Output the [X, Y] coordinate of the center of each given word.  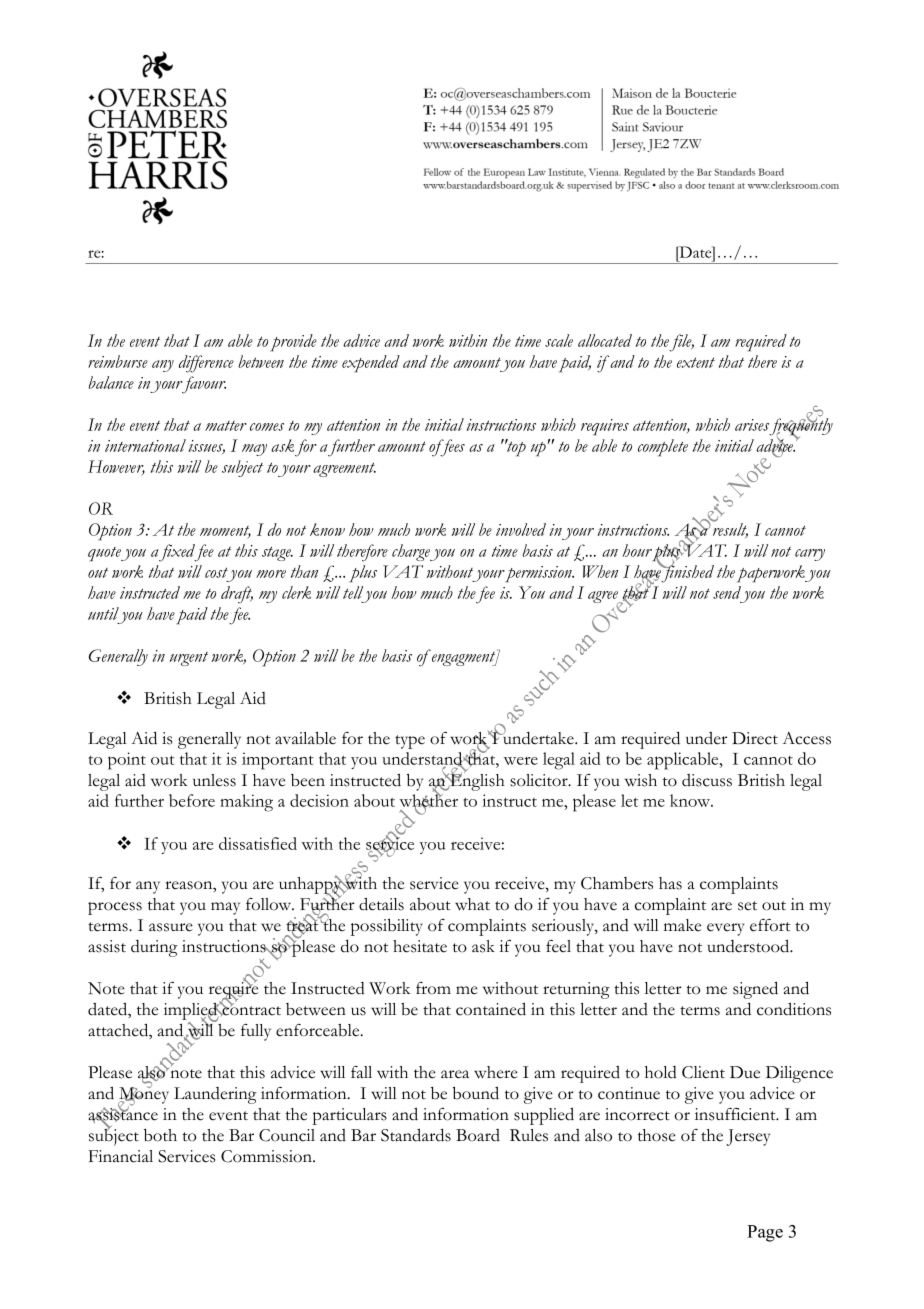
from [433, 988]
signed [755, 990]
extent [696, 362]
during [154, 948]
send [727, 592]
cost [216, 572]
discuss [707, 780]
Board [478, 1135]
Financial [120, 1156]
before [192, 800]
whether [428, 801]
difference [206, 364]
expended [371, 364]
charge [411, 552]
